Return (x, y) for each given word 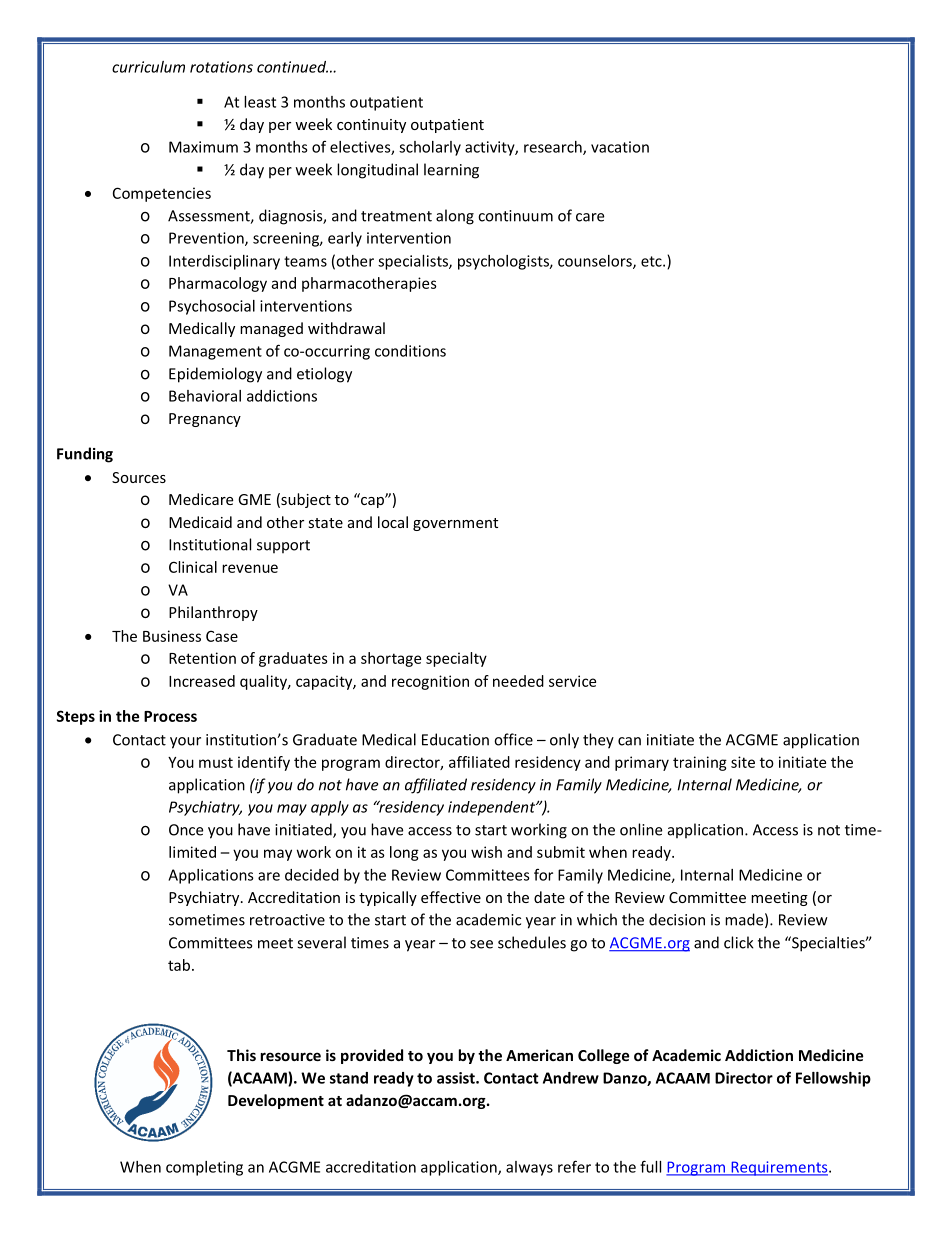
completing (204, 1168)
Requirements (779, 1168)
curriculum (148, 67)
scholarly (430, 148)
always (529, 1168)
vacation (620, 147)
